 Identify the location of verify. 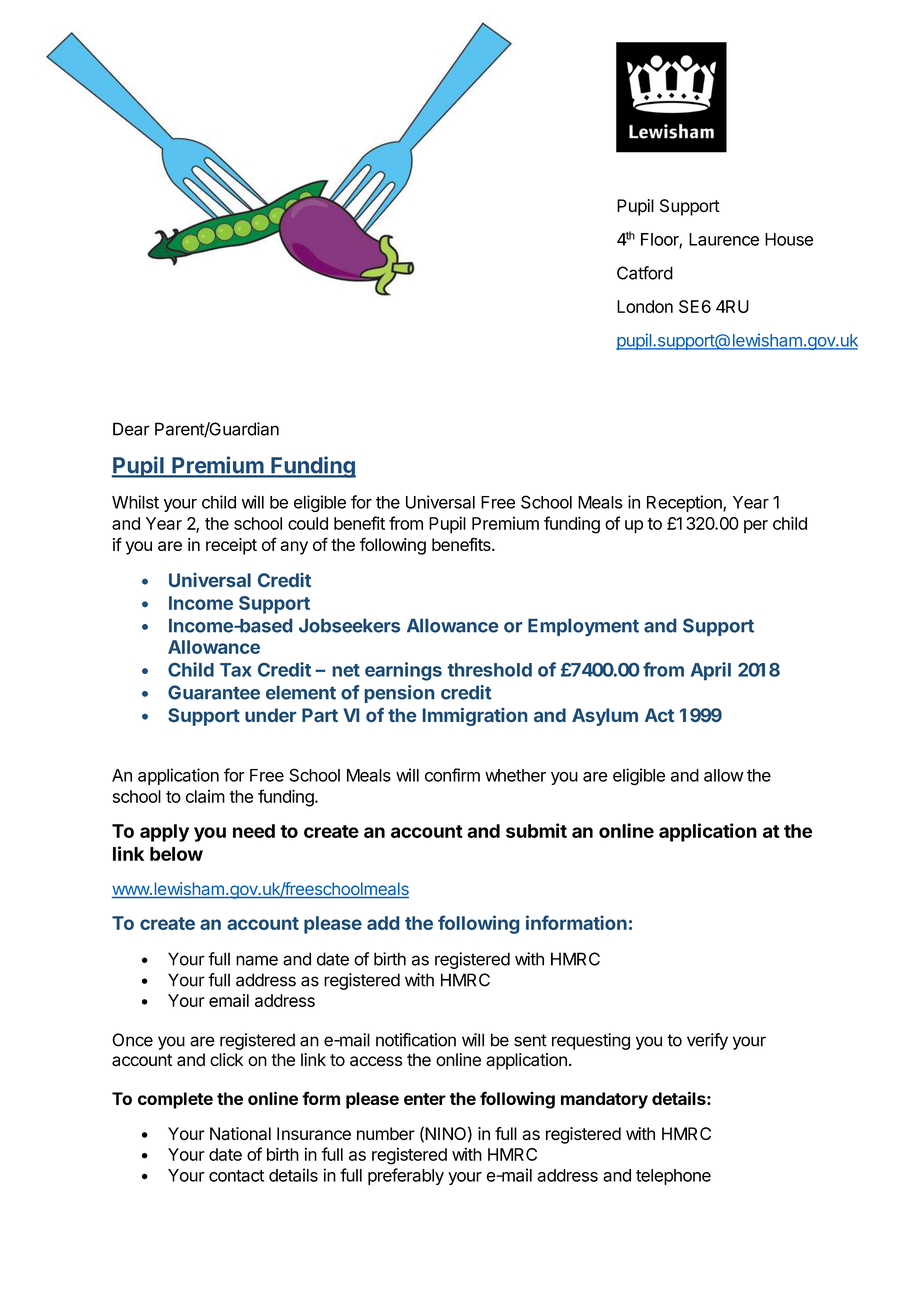
(707, 1041).
